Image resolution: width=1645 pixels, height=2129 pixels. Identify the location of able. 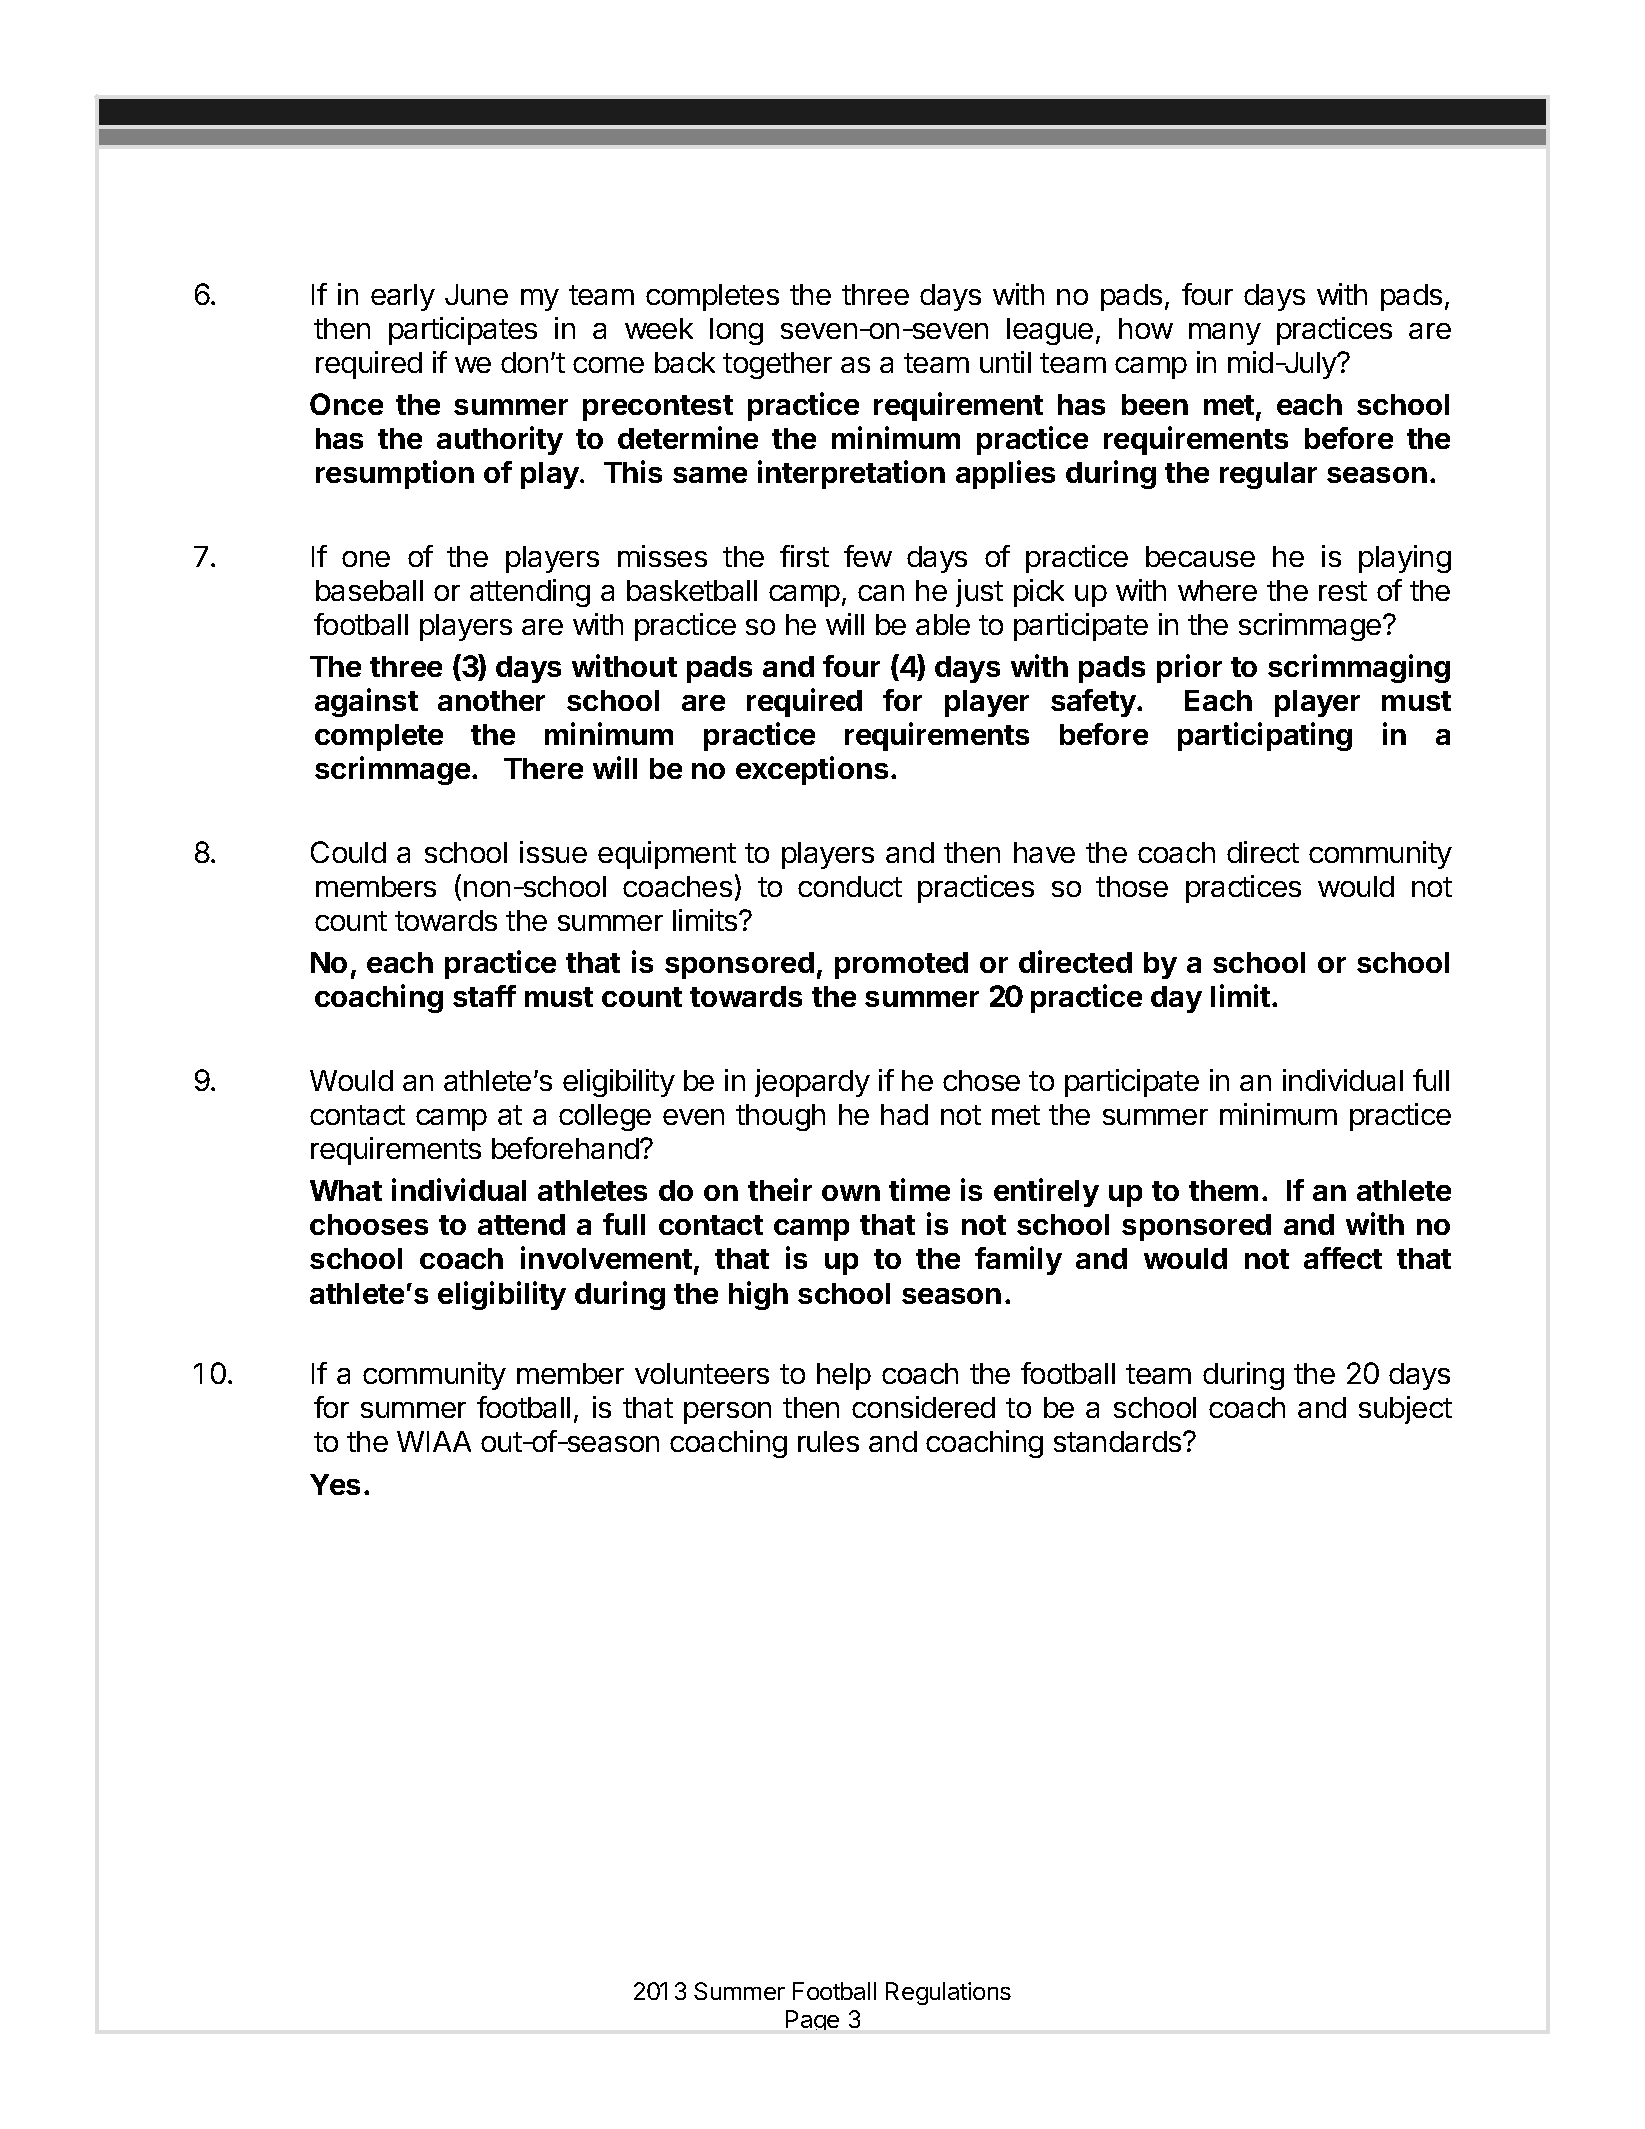
(943, 624).
